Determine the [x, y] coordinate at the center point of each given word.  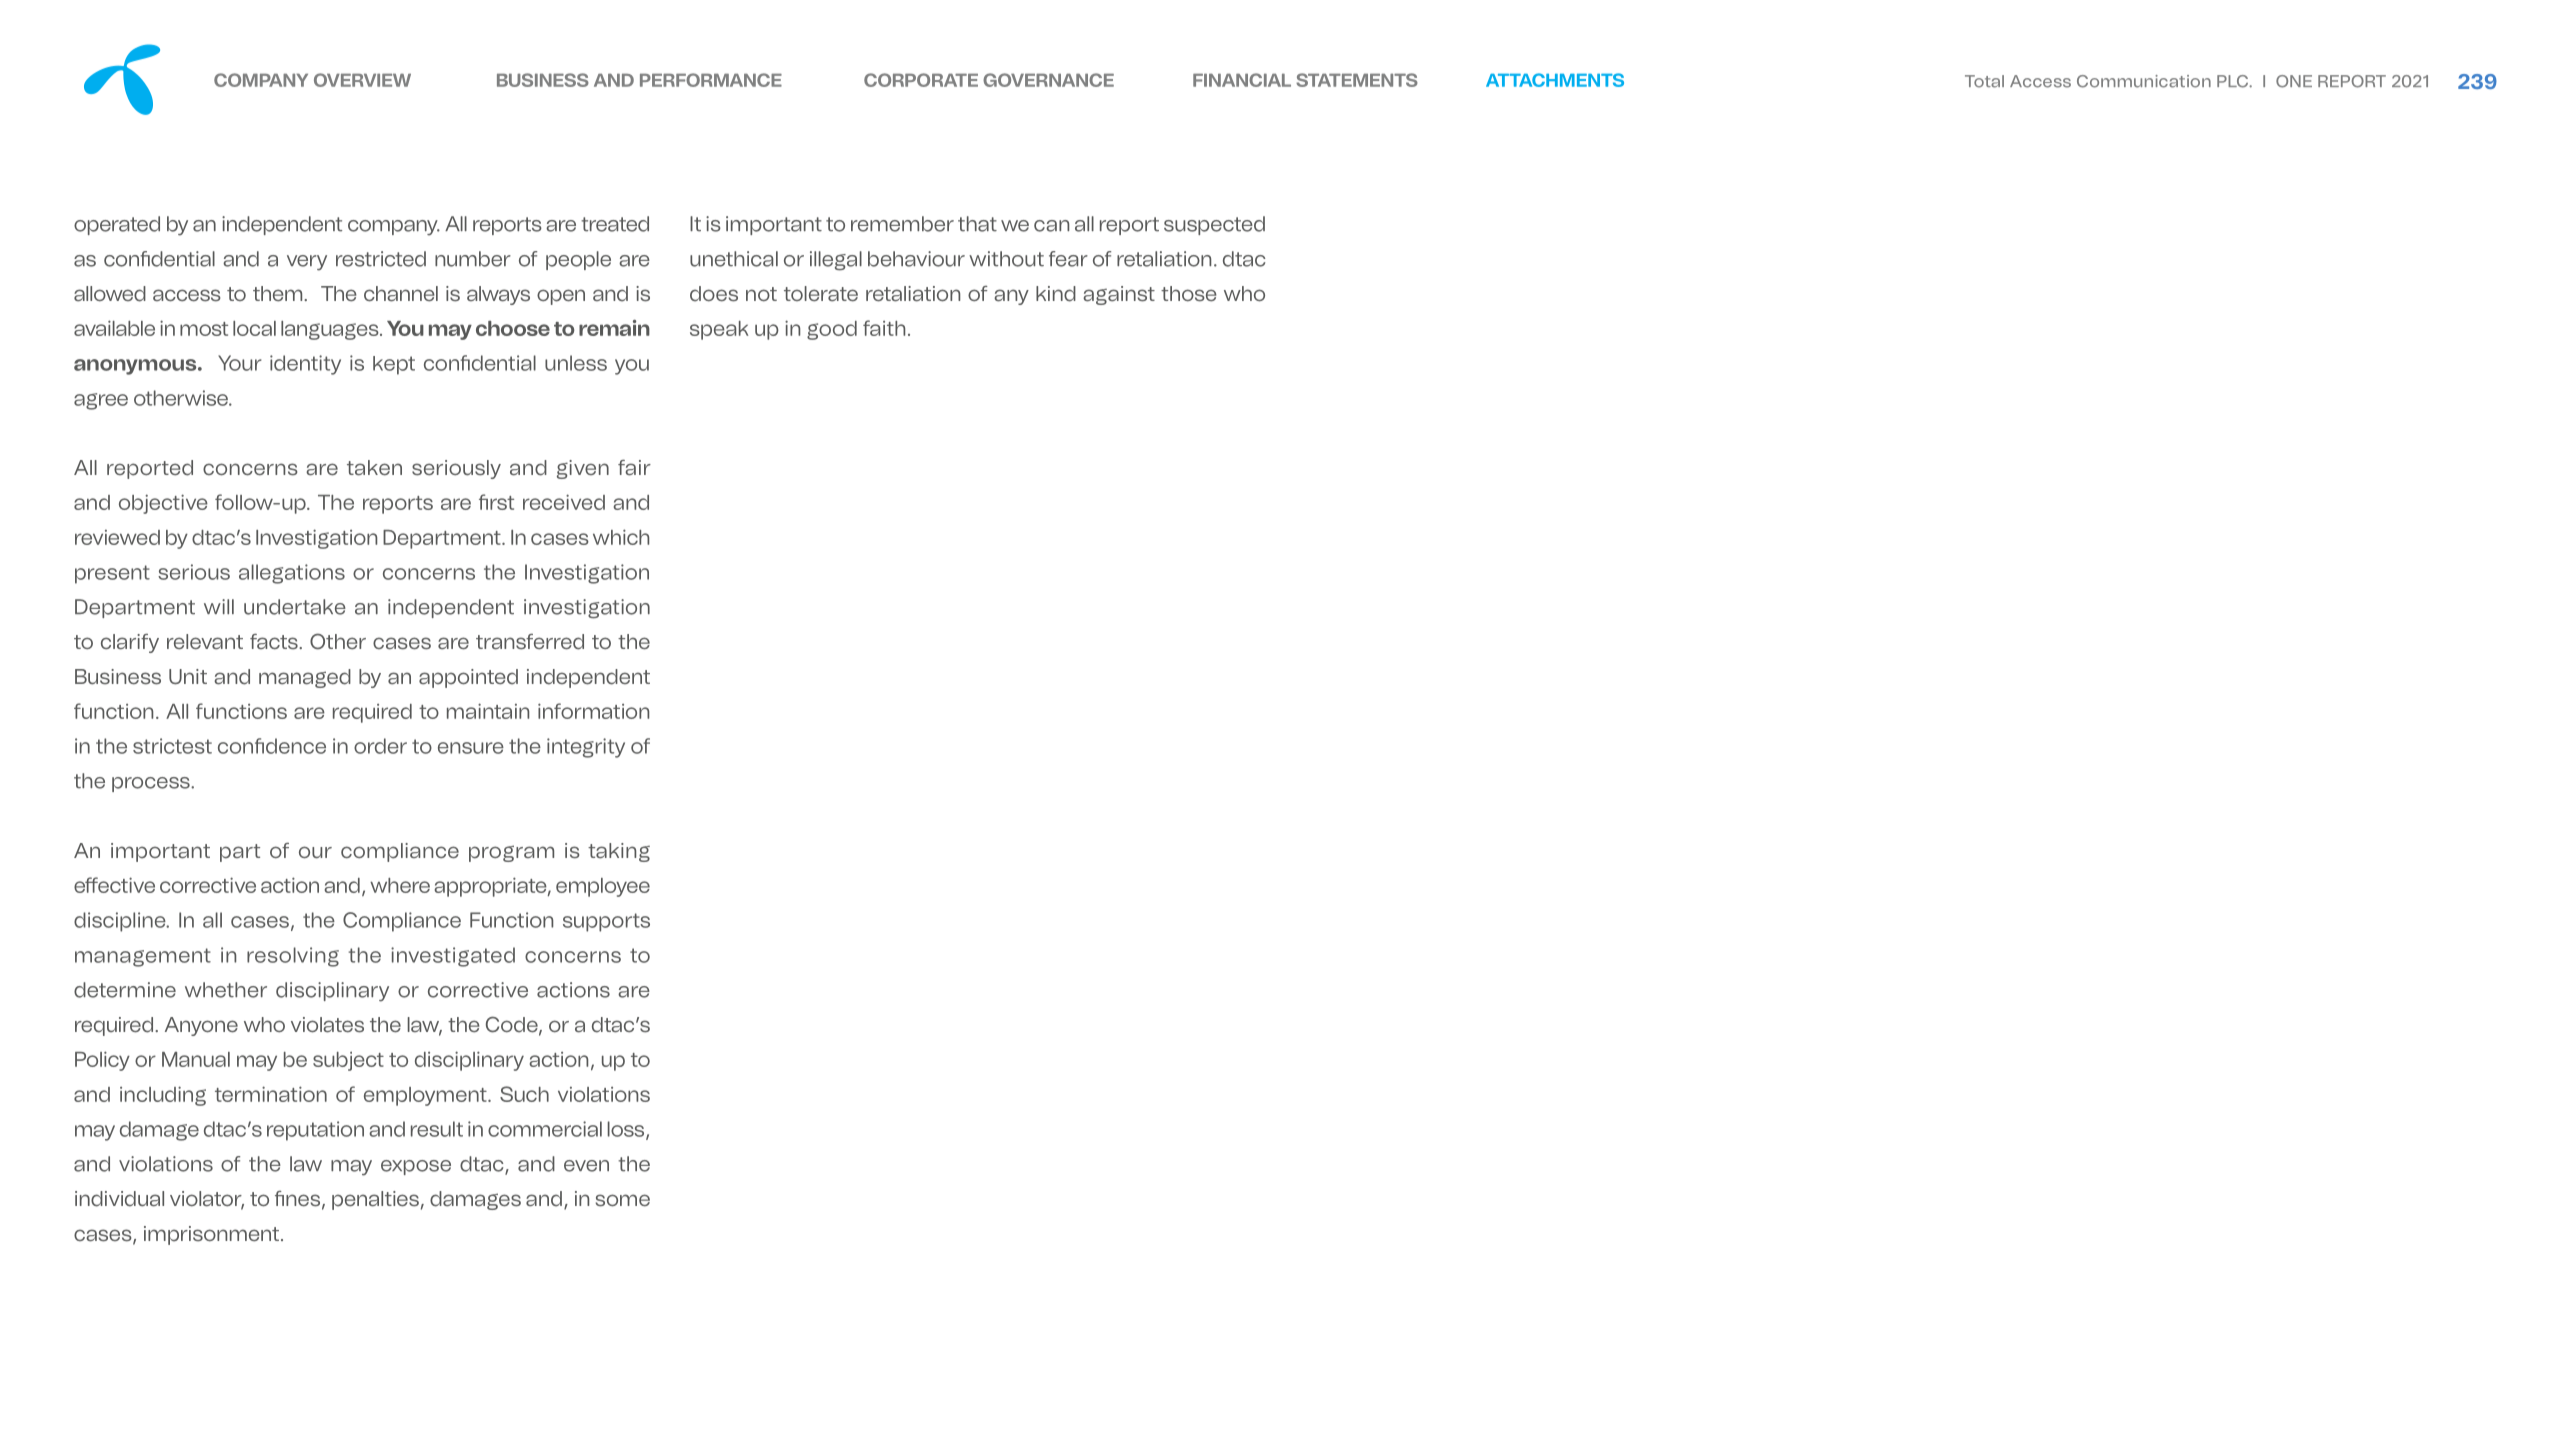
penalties [375, 1200]
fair [634, 468]
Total [1984, 81]
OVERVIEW [362, 80]
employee [603, 887]
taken [374, 468]
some [623, 1200]
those [1189, 294]
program [511, 853]
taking [619, 852]
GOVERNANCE [1048, 80]
